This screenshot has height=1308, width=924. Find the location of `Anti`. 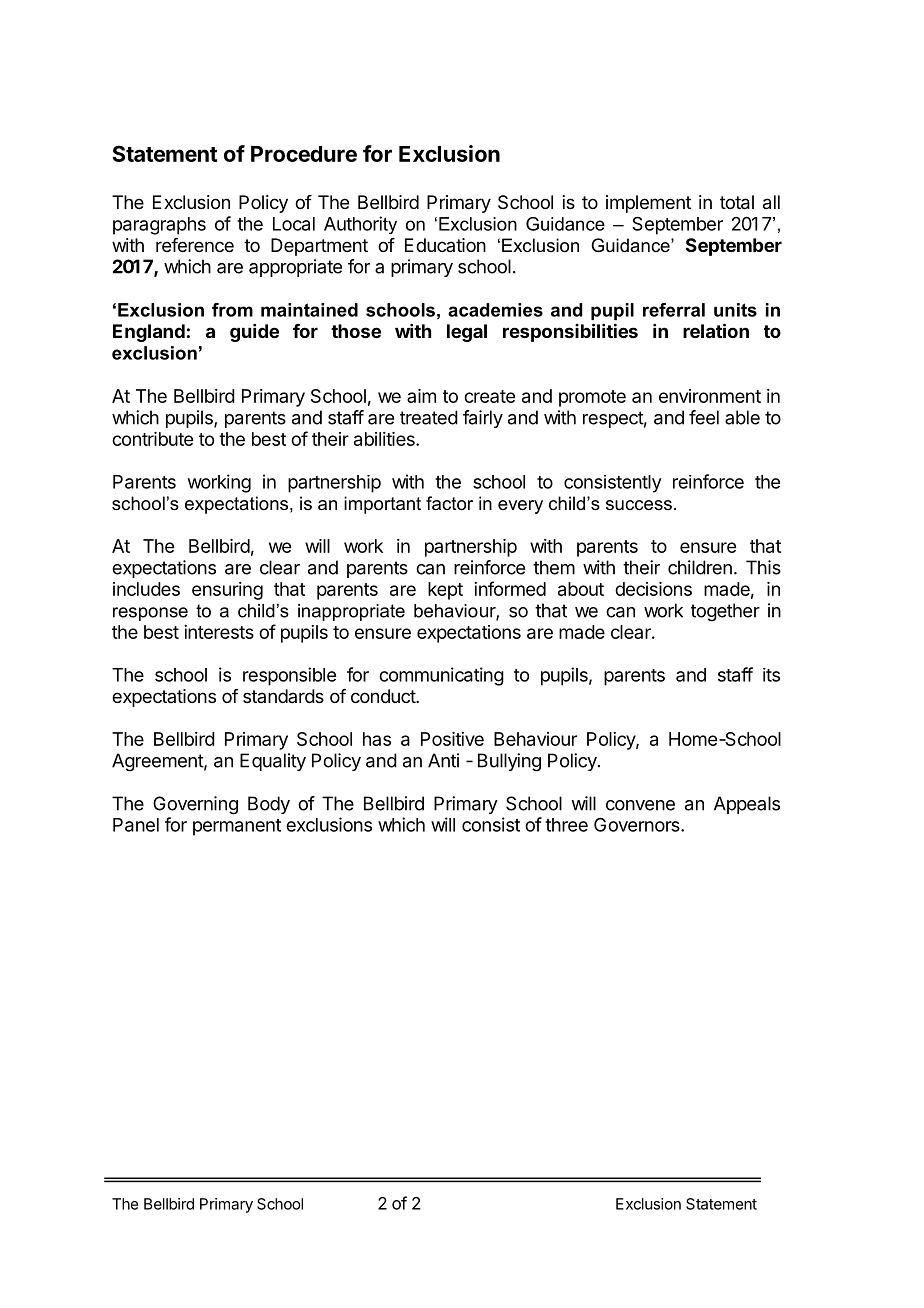

Anti is located at coordinates (443, 760).
